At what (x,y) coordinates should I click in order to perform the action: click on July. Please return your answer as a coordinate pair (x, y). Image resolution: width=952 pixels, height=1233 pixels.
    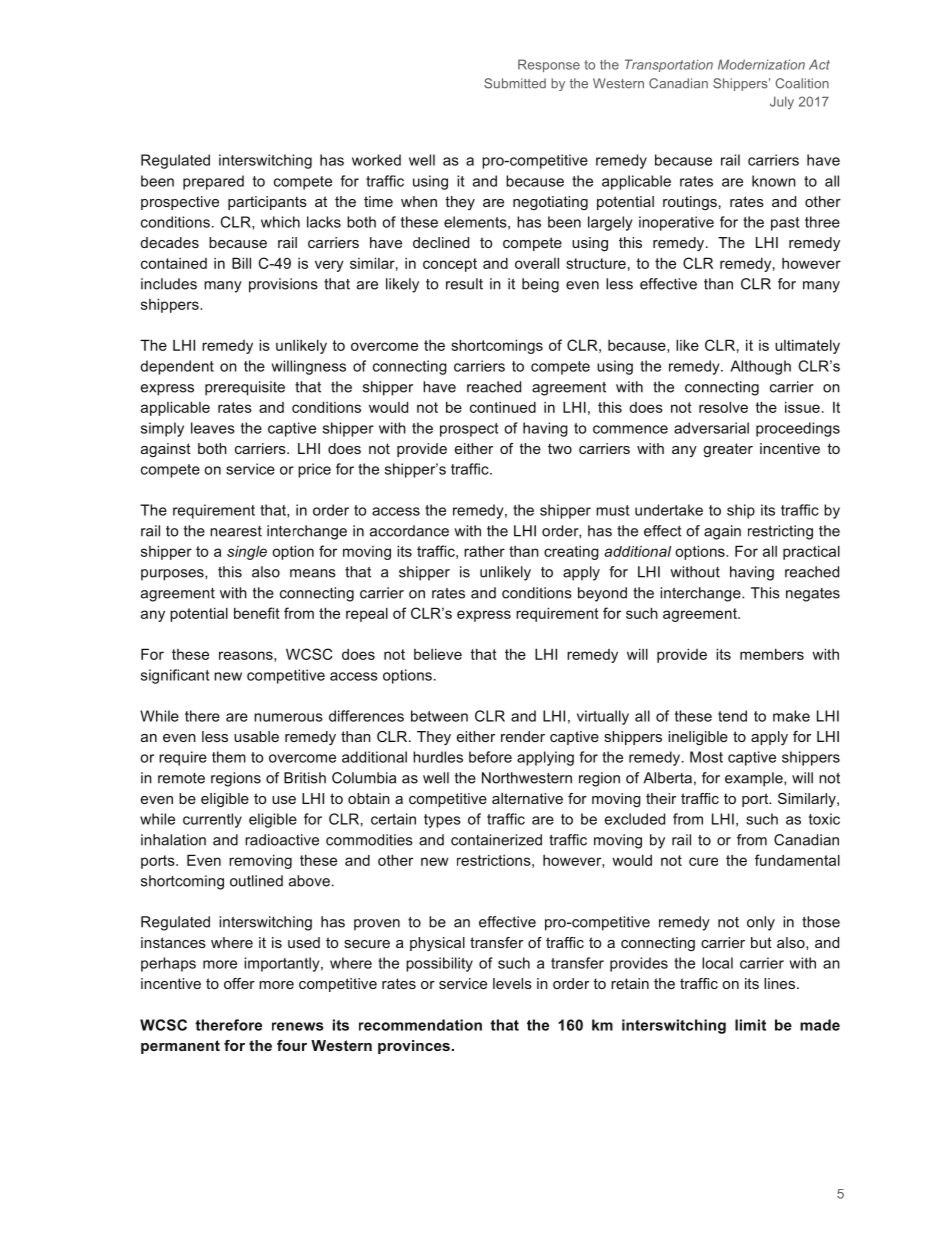
    Looking at the image, I should click on (782, 103).
